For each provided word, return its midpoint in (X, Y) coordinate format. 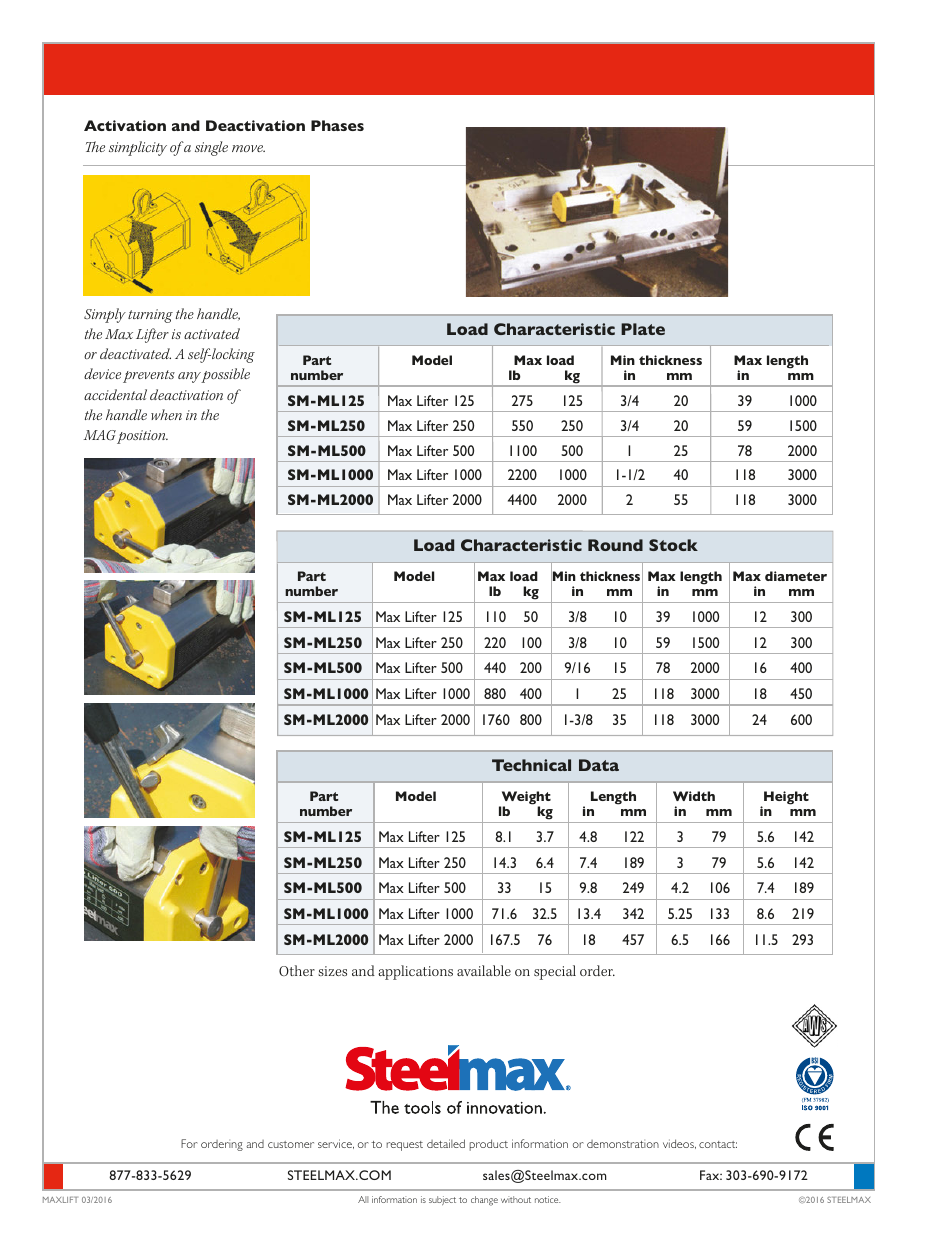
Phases (337, 125)
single (211, 148)
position (142, 437)
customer (291, 1144)
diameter (796, 576)
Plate (643, 329)
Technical (531, 765)
